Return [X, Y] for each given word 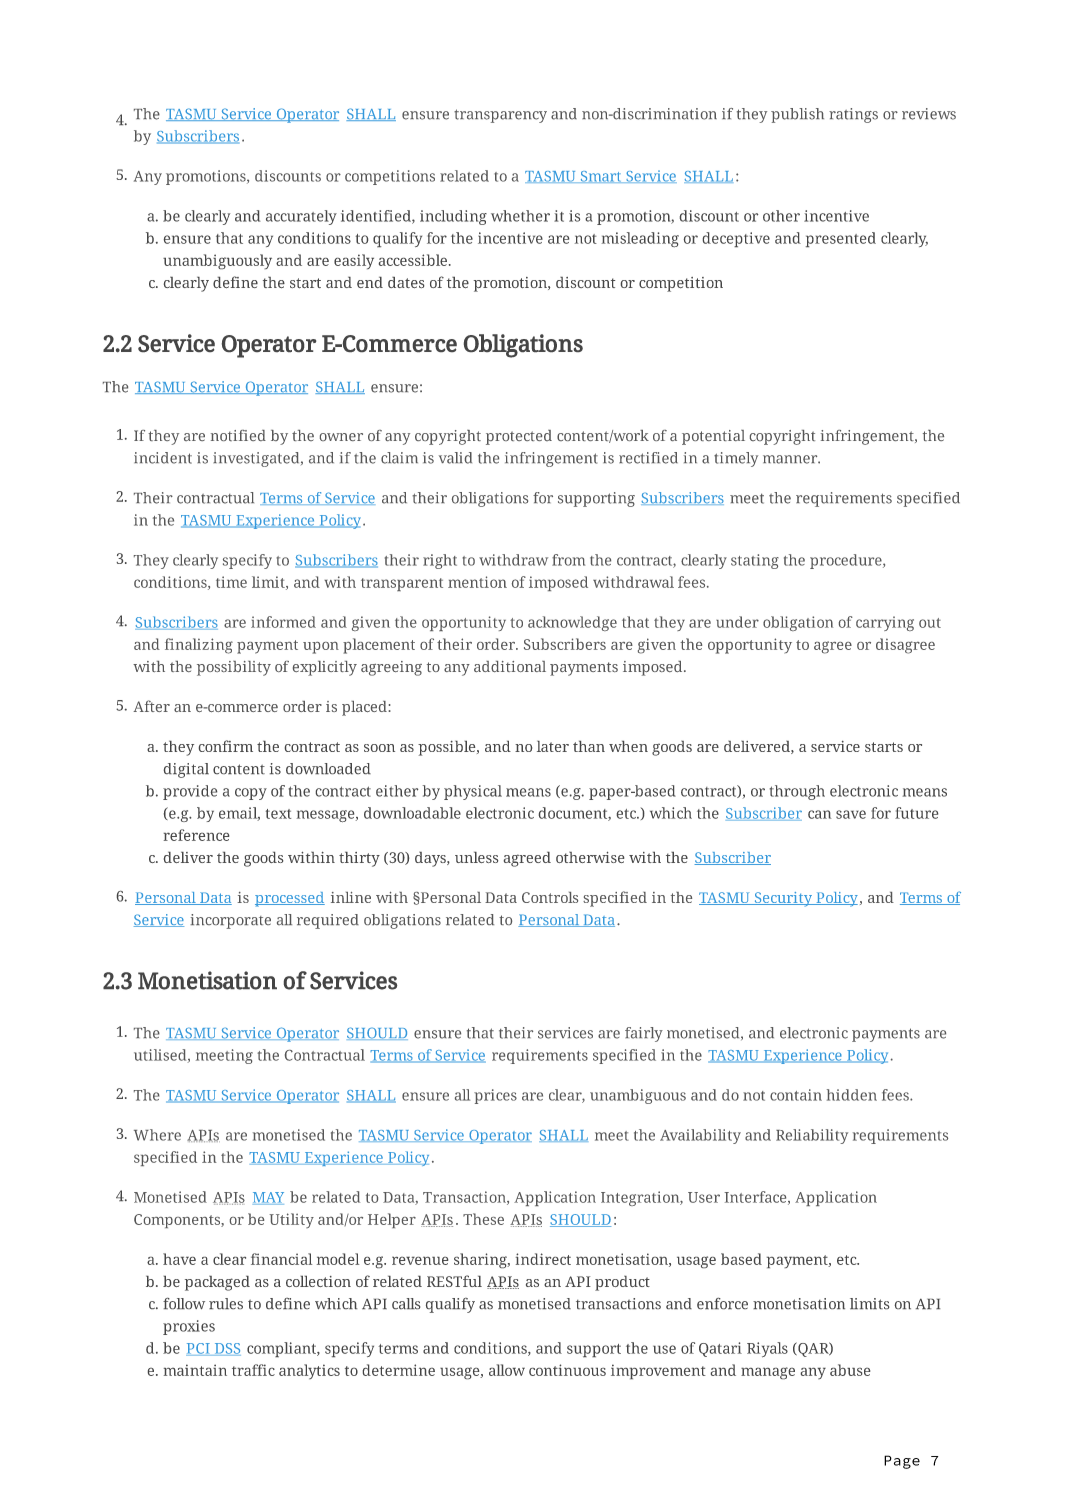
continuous [567, 1370]
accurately [301, 217]
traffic [253, 1370]
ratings [853, 115]
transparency [500, 116]
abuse [850, 1370]
